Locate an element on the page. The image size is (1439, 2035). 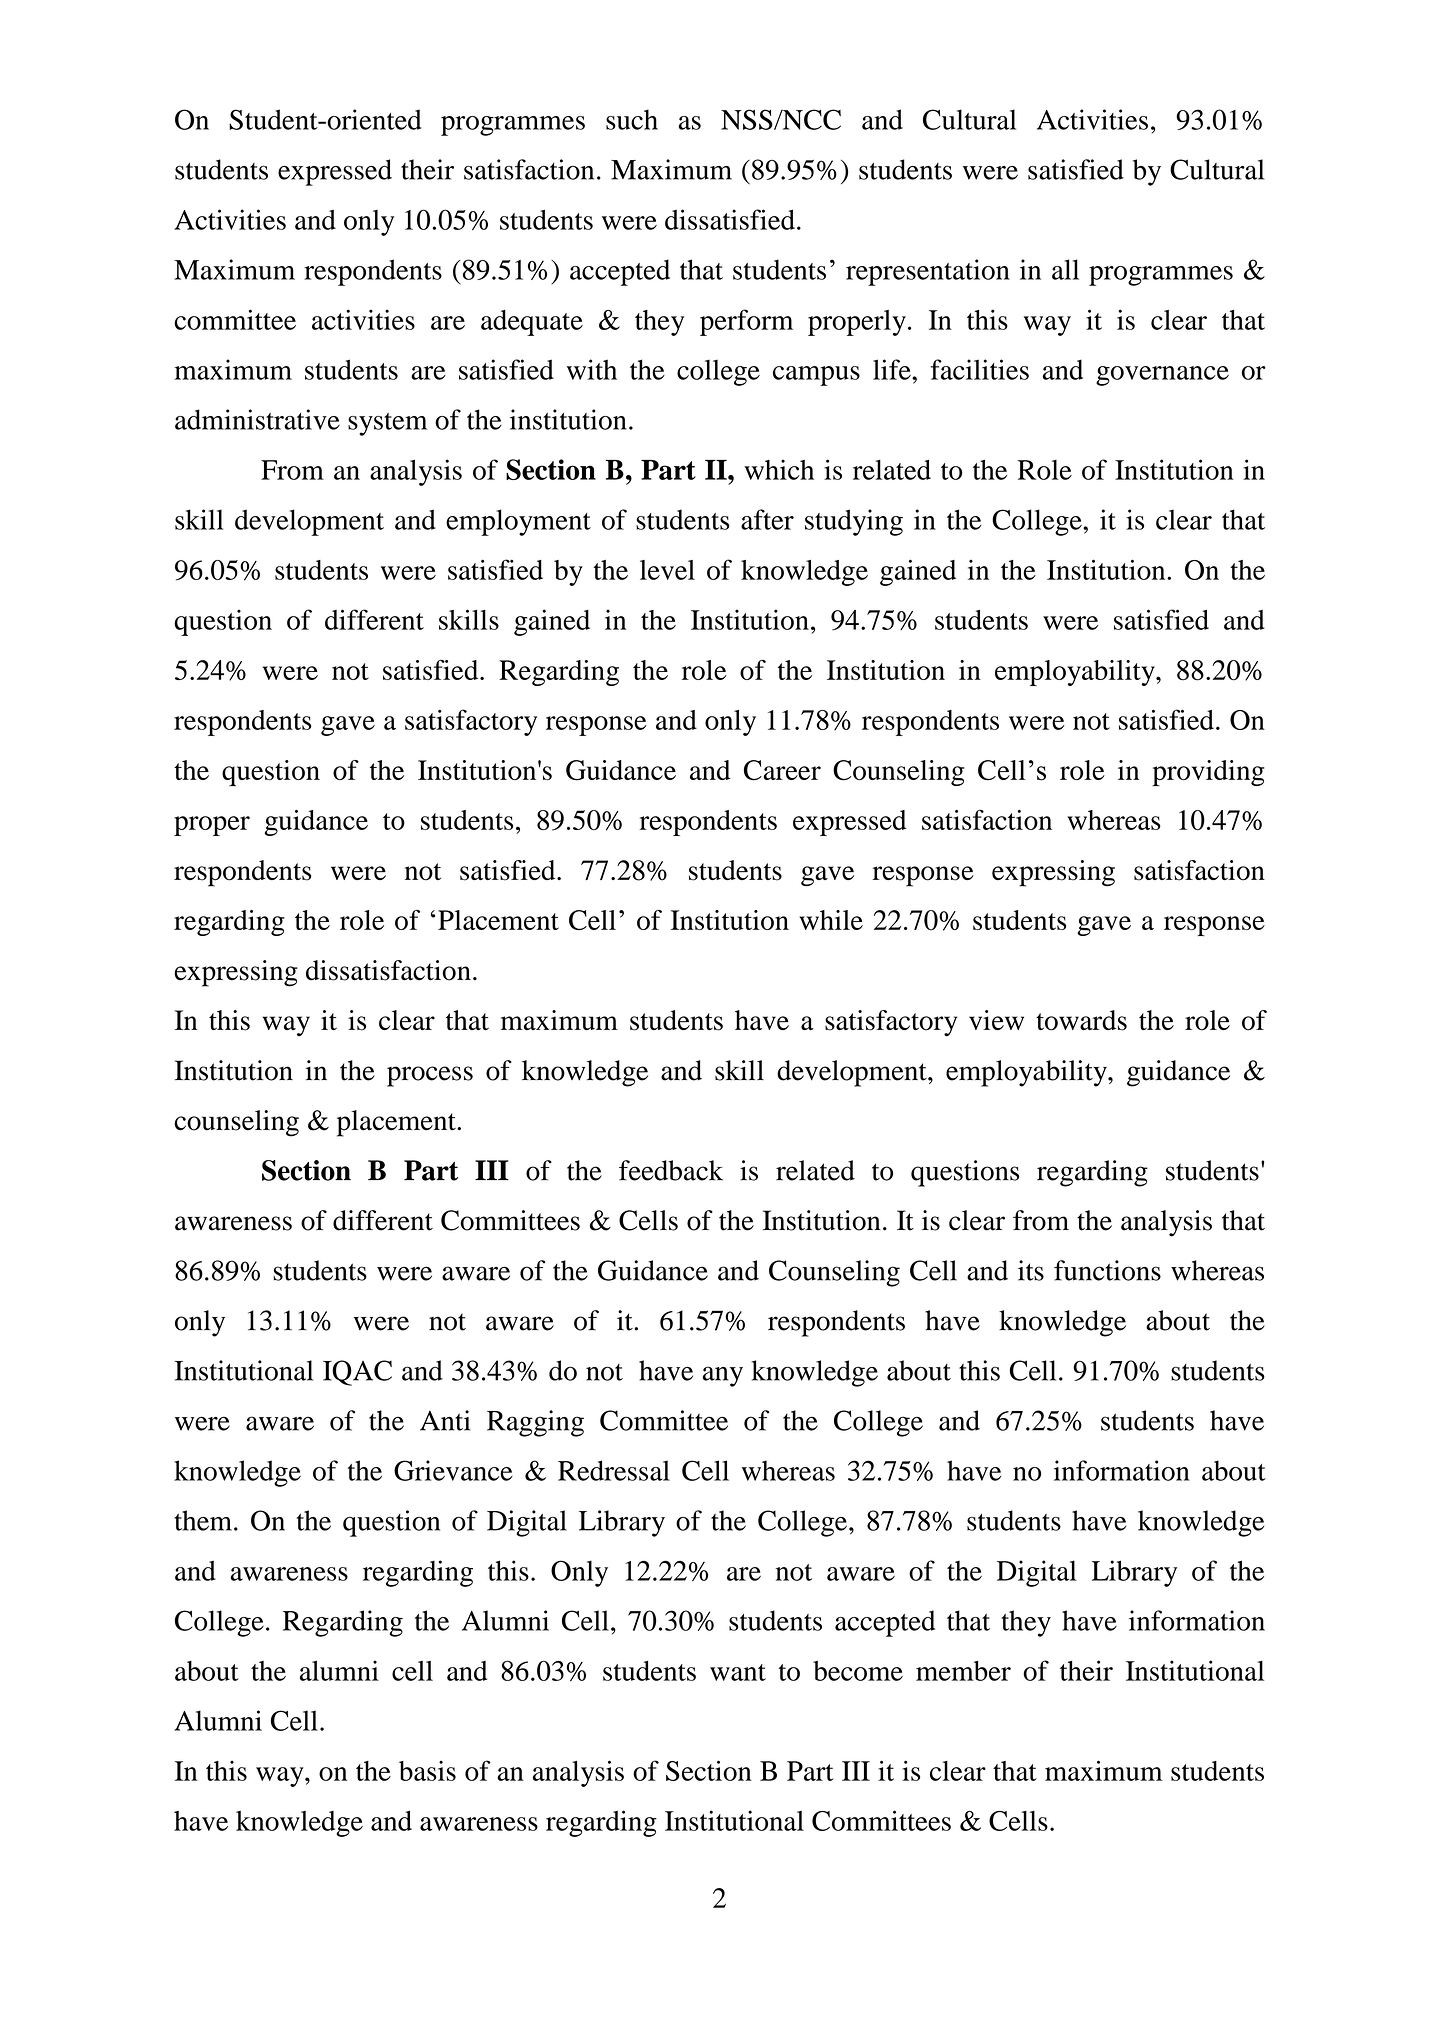
such is located at coordinates (632, 119).
